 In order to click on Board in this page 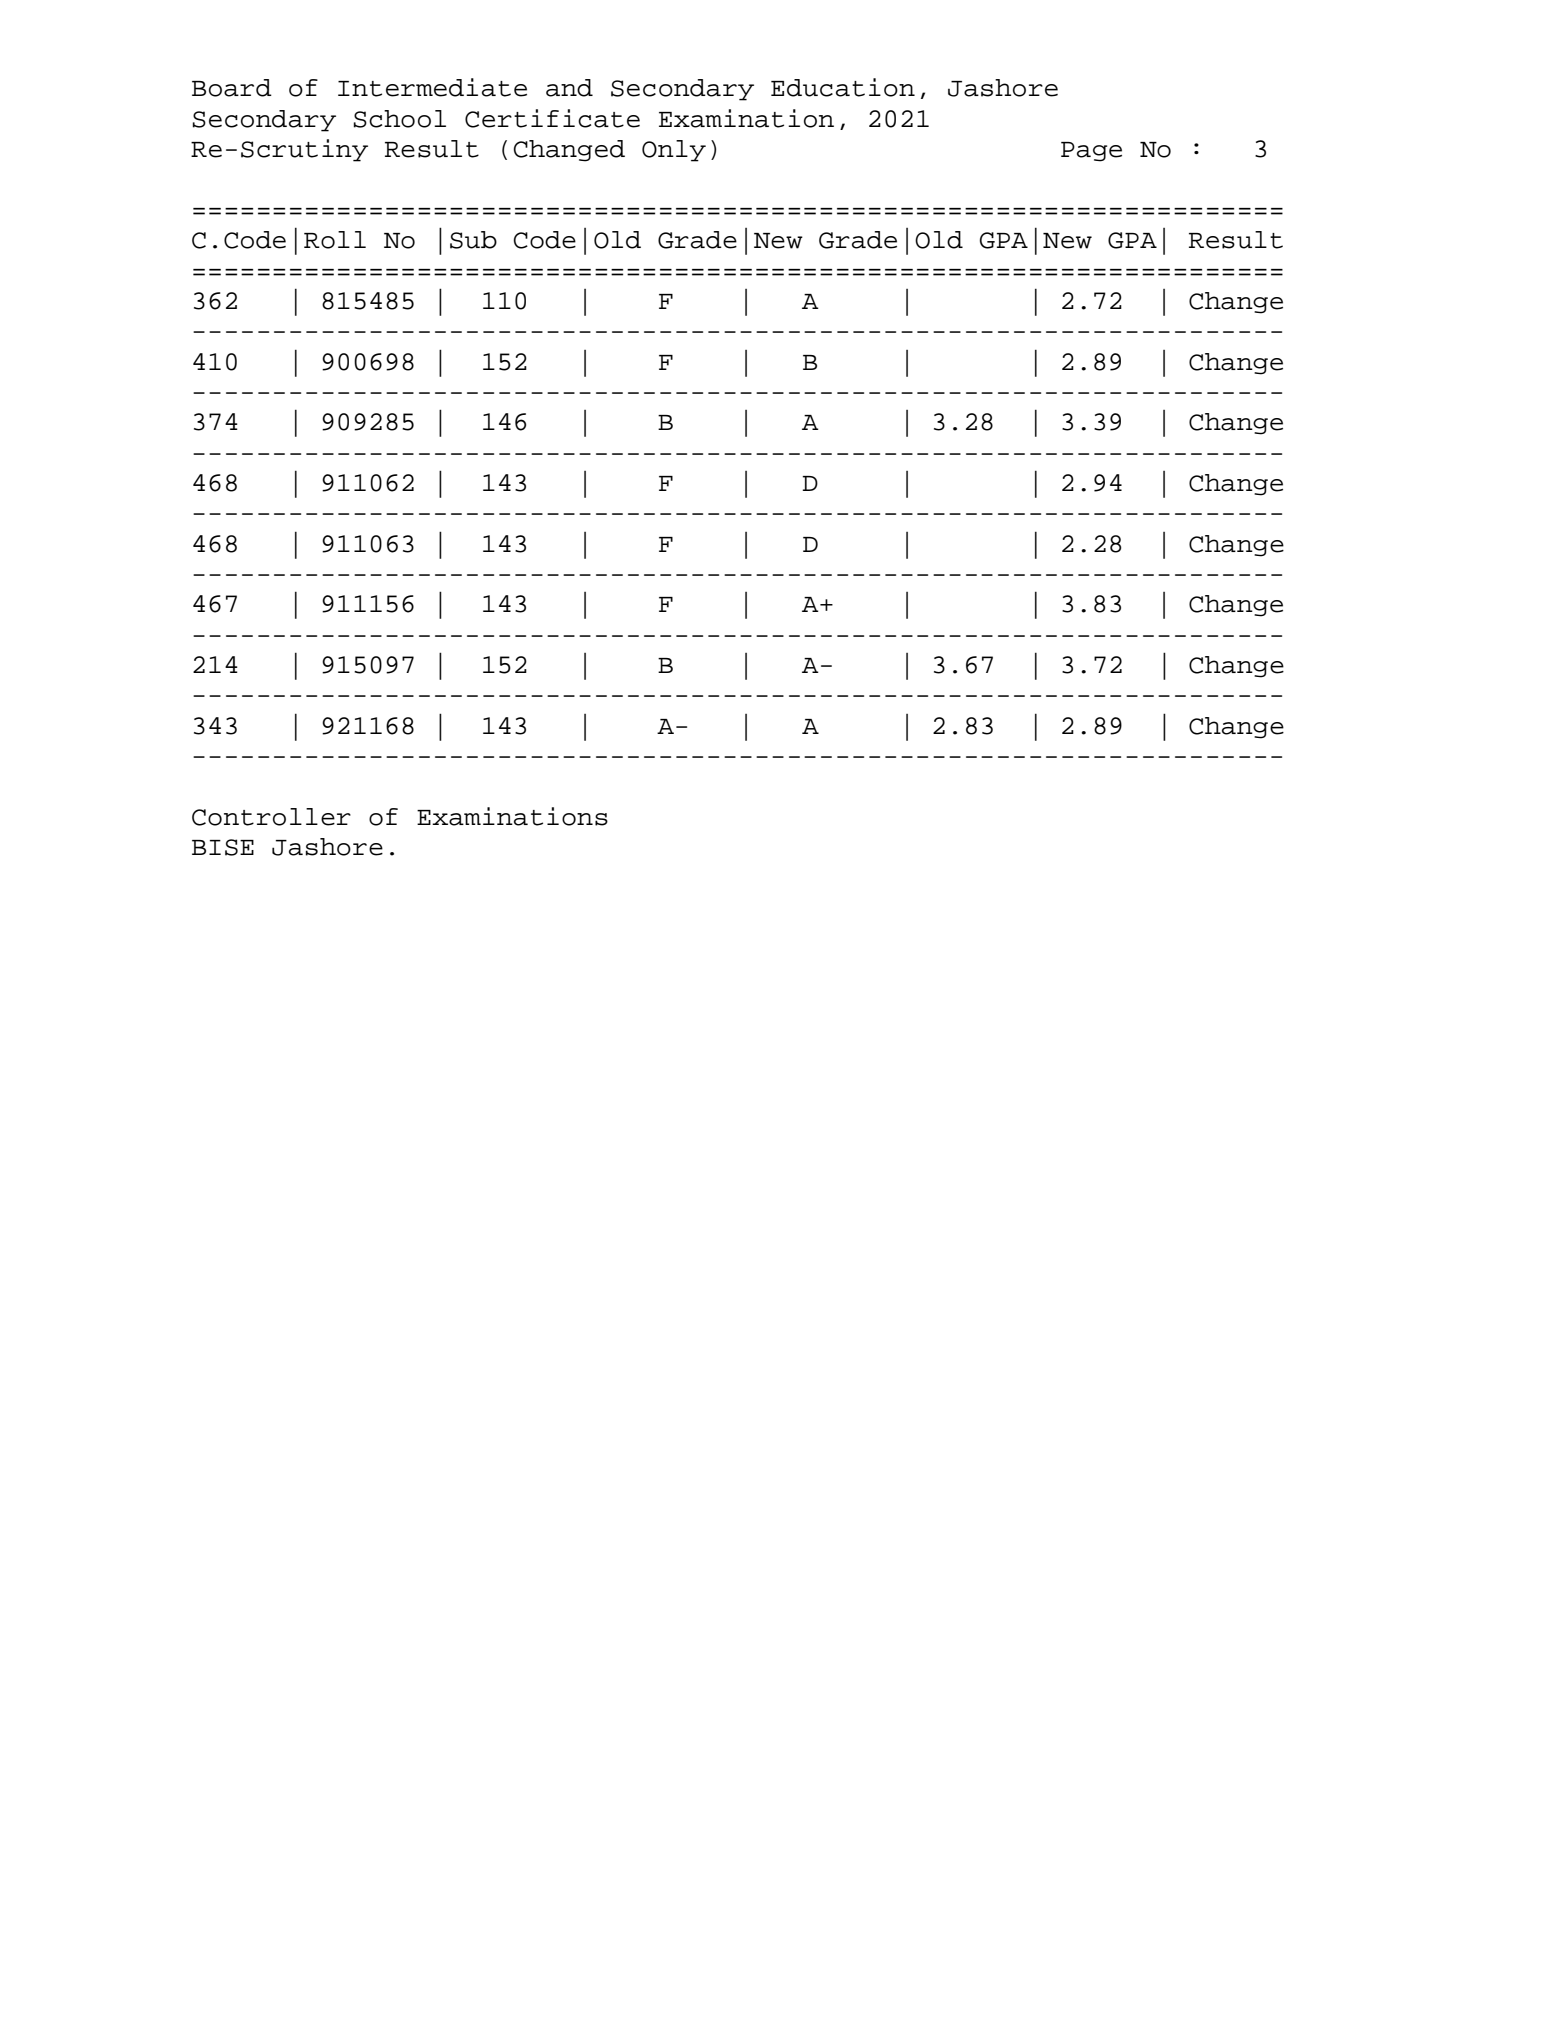, I will do `click(232, 88)`.
